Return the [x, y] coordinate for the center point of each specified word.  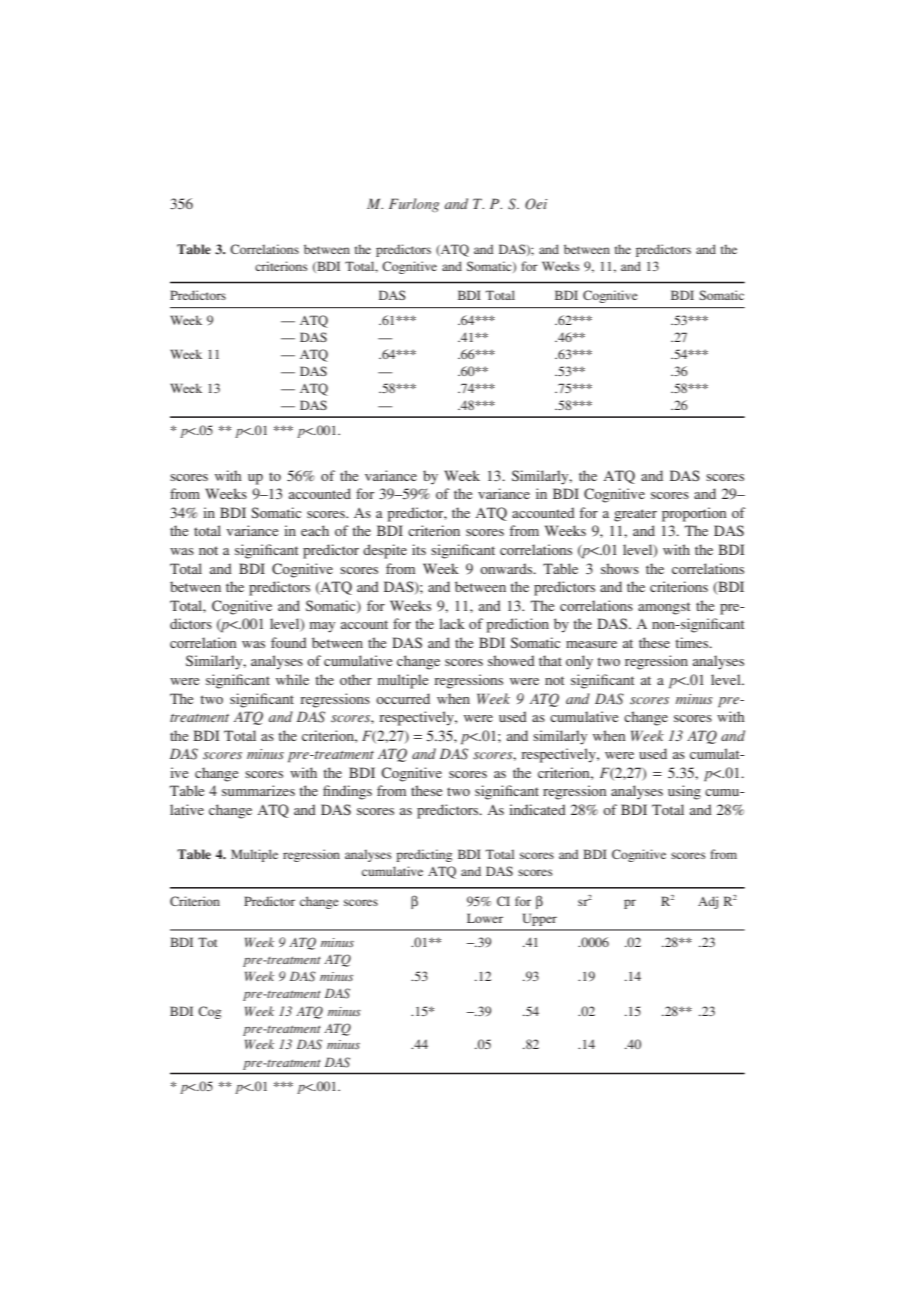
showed [511, 660]
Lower [485, 918]
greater [635, 515]
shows [620, 568]
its [419, 549]
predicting [424, 855]
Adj [708, 902]
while [292, 679]
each [315, 530]
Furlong [414, 205]
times [693, 642]
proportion [694, 514]
